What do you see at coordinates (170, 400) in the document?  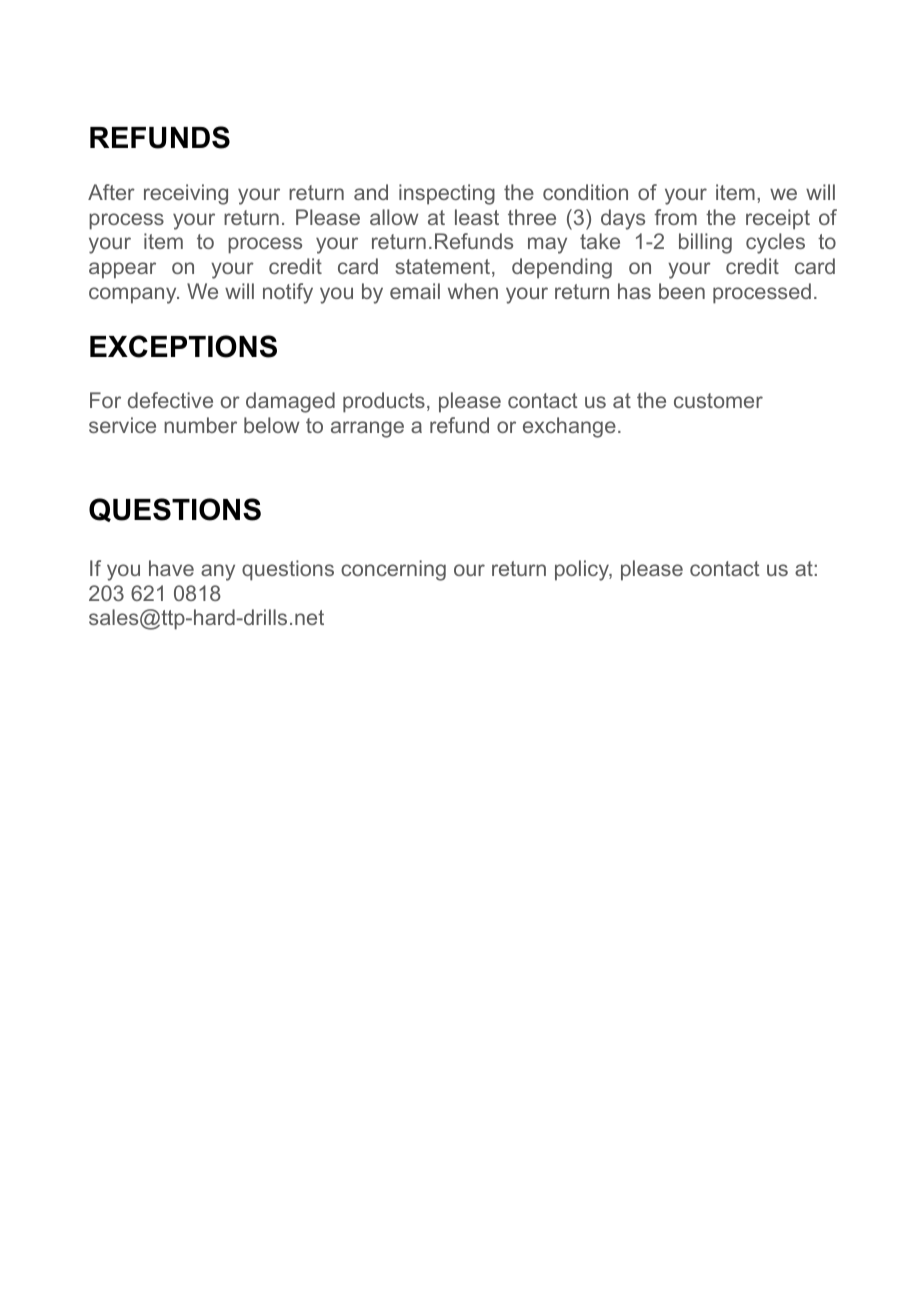 I see `defective` at bounding box center [170, 400].
